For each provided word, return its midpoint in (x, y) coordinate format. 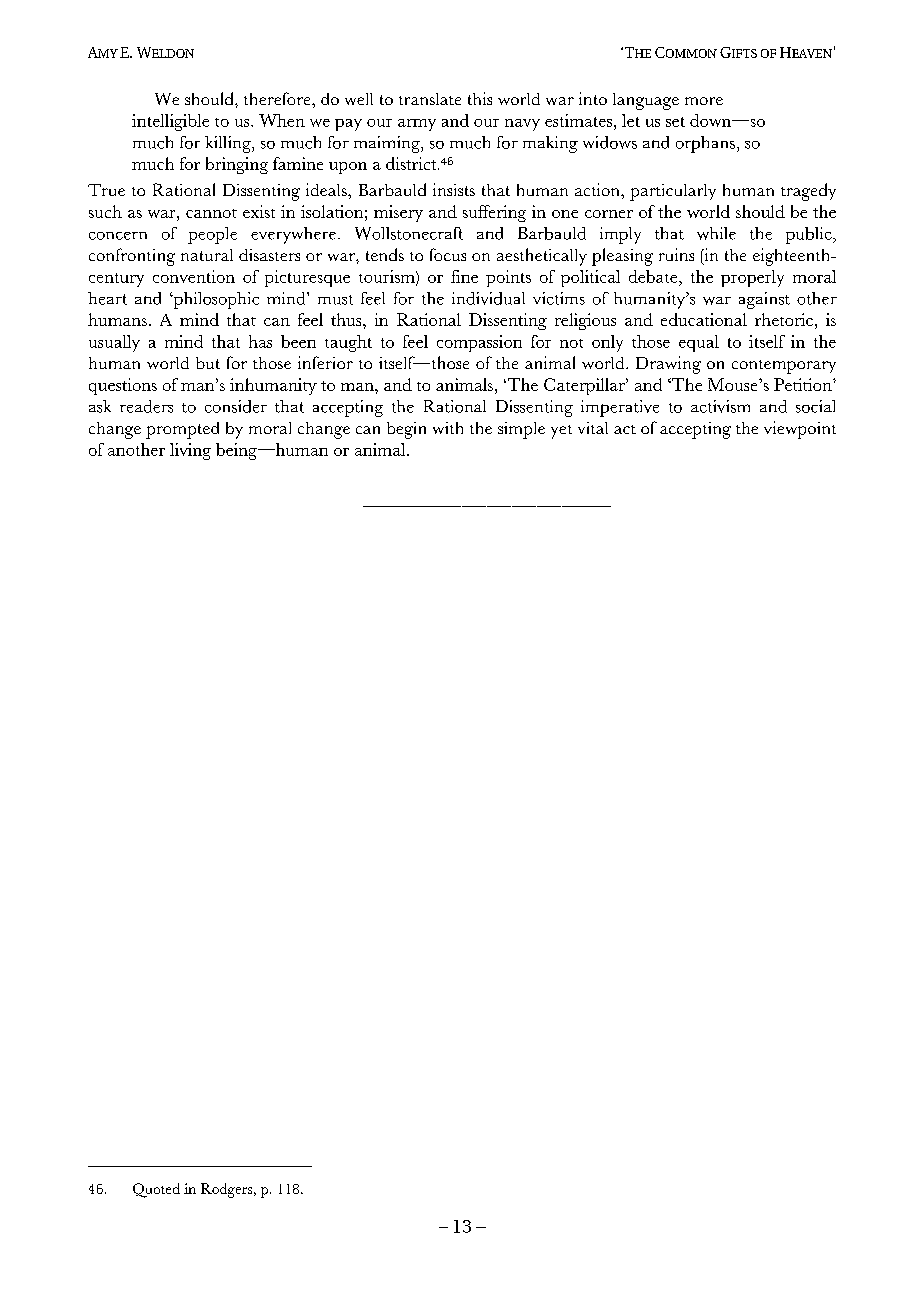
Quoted (156, 1190)
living (190, 451)
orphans (705, 144)
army (417, 125)
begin (406, 430)
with (448, 428)
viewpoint (800, 430)
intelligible (170, 122)
